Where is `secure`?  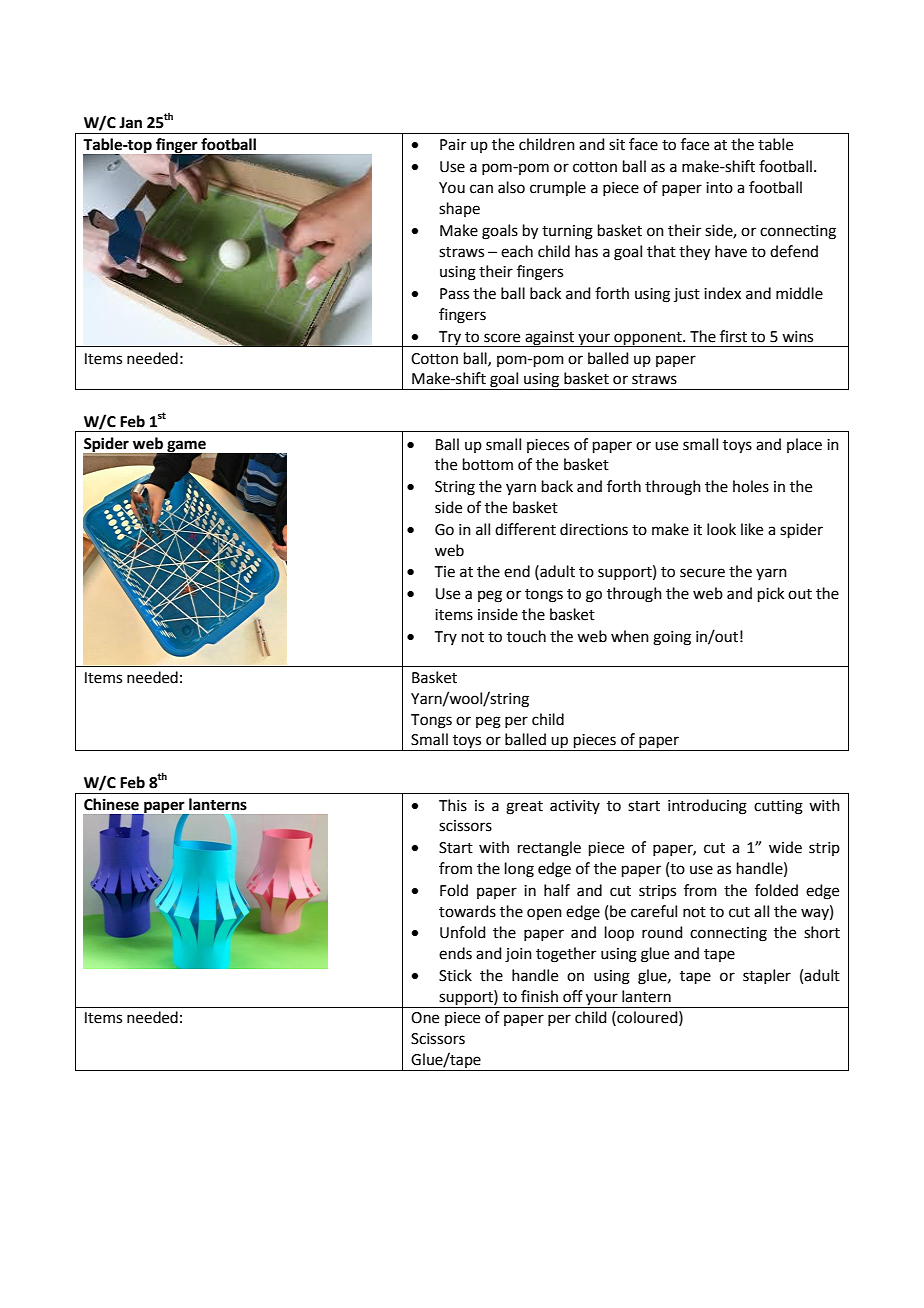
secure is located at coordinates (702, 573).
